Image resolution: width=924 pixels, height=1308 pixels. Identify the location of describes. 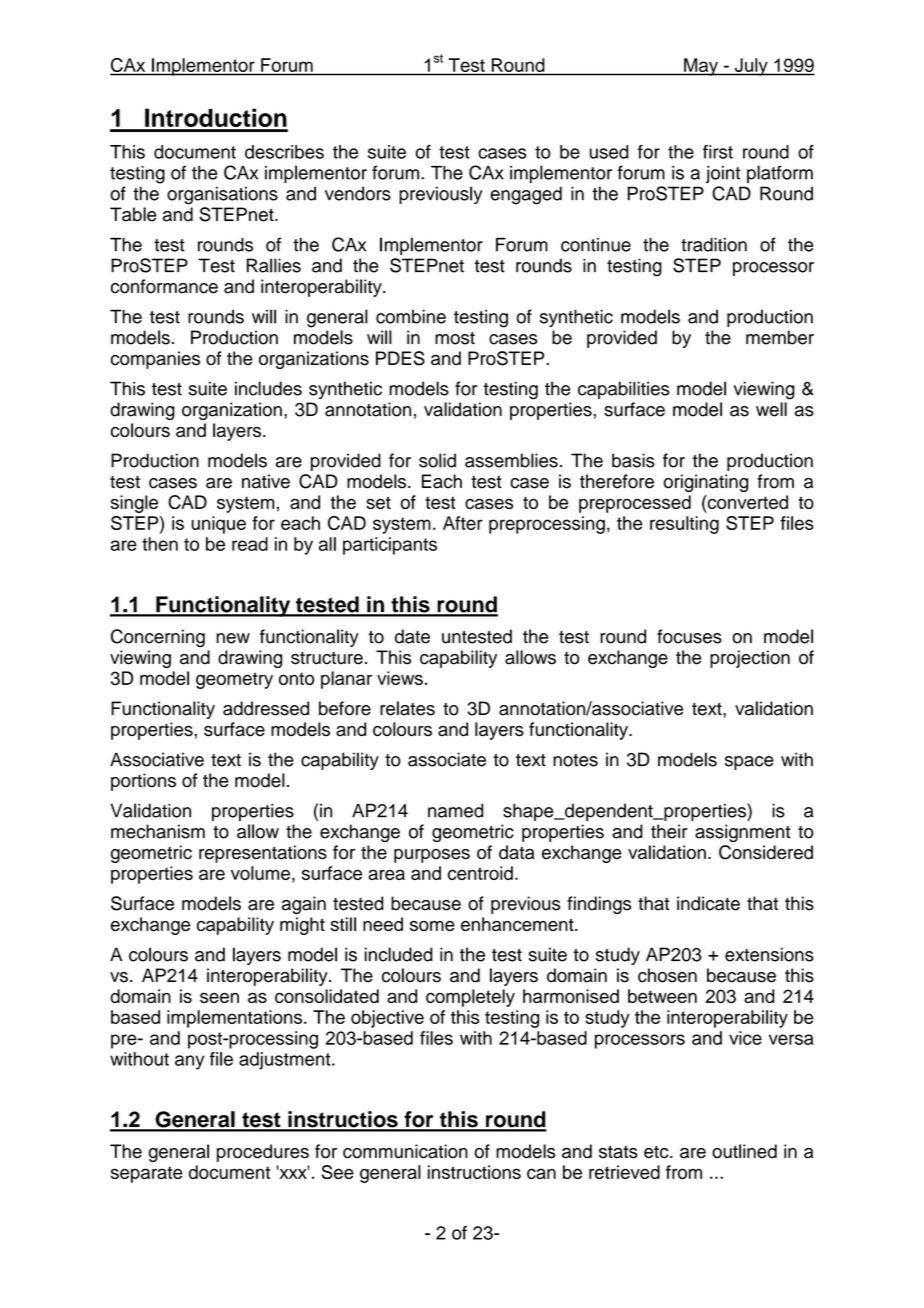
(284, 152).
